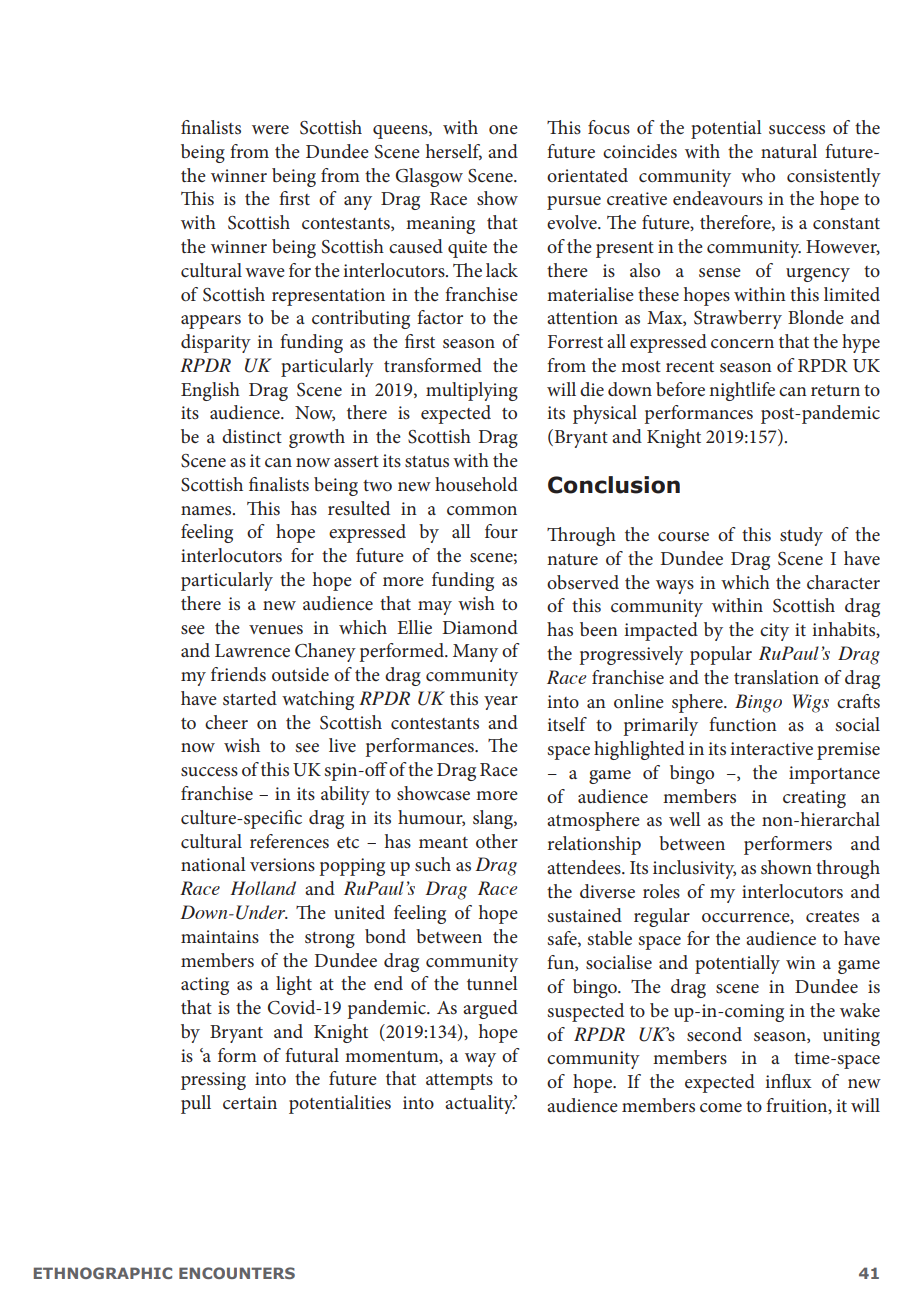 The width and height of the image is (924, 1311). Describe the element at coordinates (454, 152) in the image. I see `herself` at that location.
